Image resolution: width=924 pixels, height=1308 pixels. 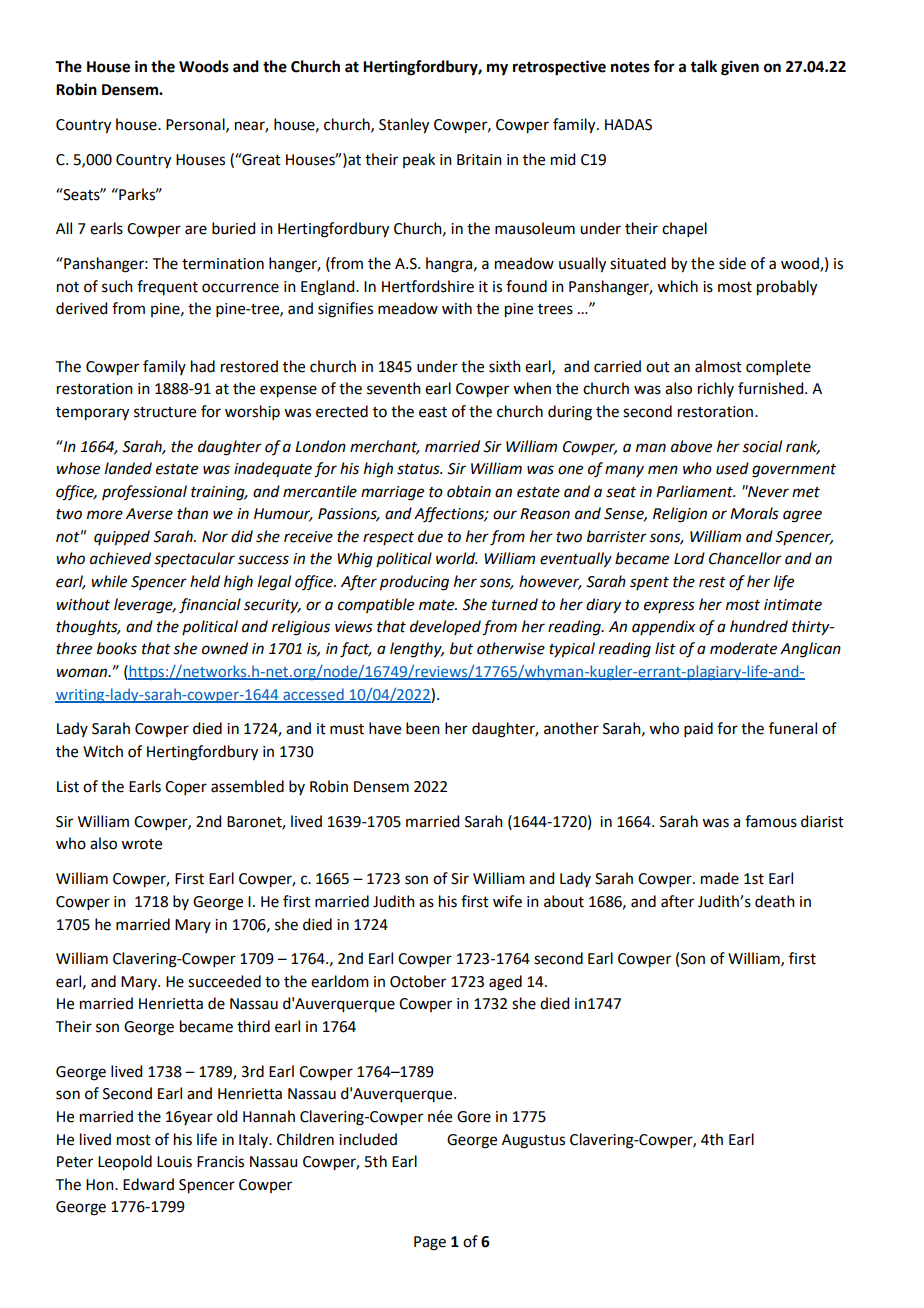 I want to click on Page, so click(x=430, y=1243).
